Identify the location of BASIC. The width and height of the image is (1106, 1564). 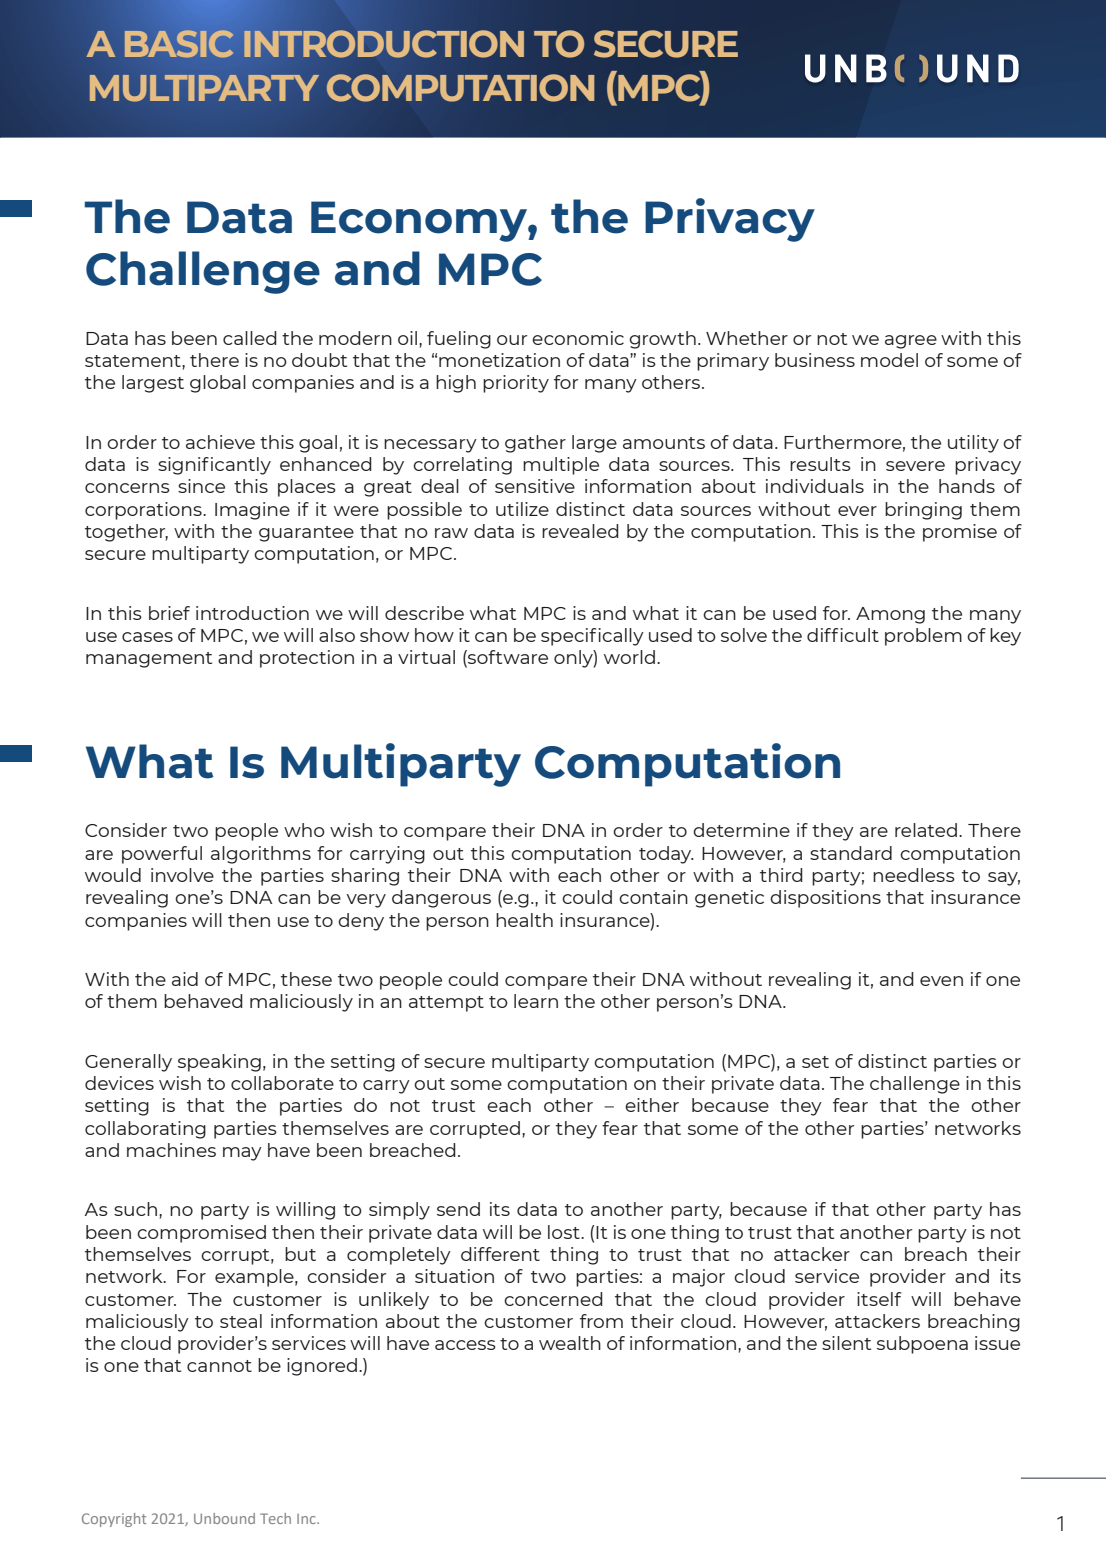
(179, 43).
